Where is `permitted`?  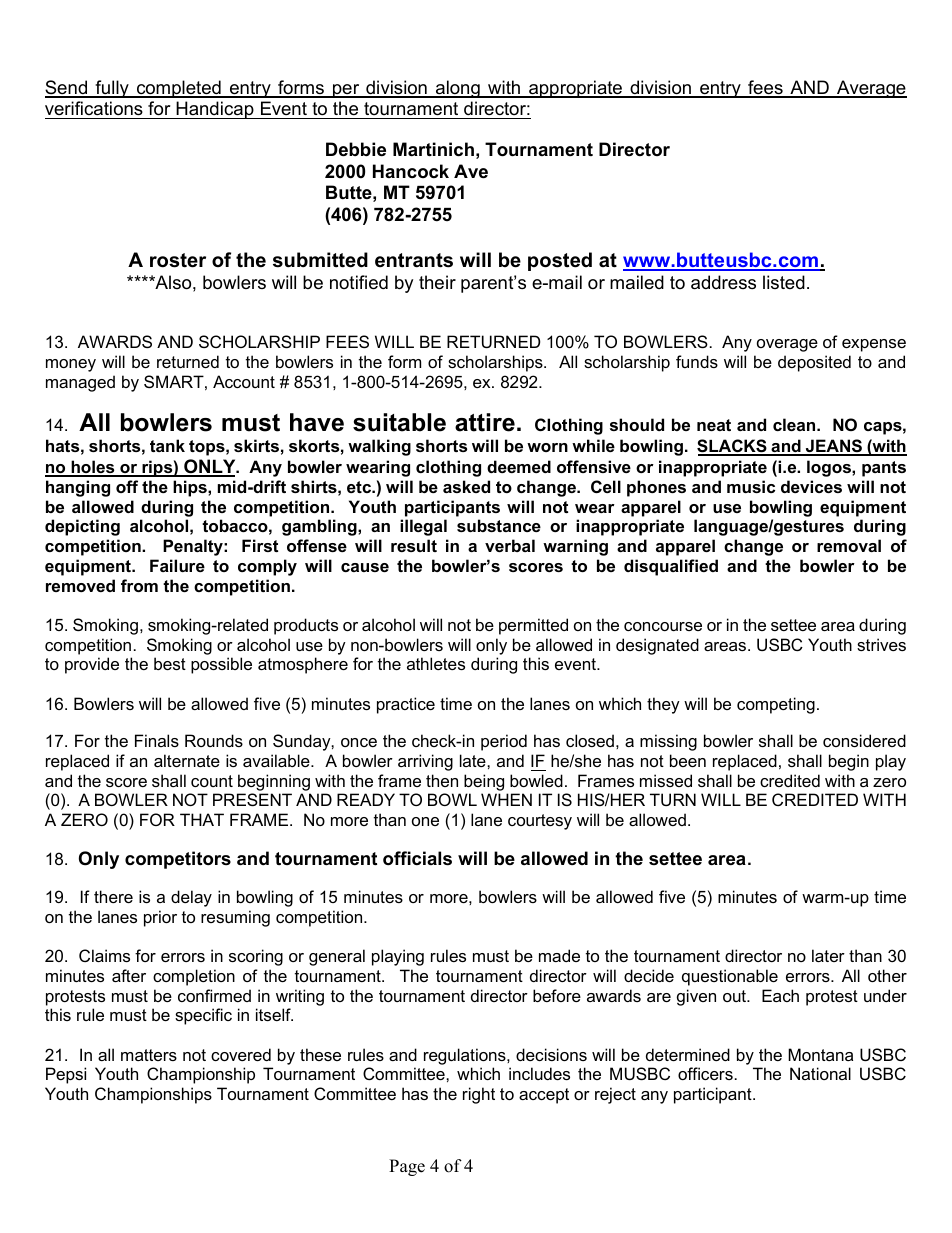
permitted is located at coordinates (533, 626).
